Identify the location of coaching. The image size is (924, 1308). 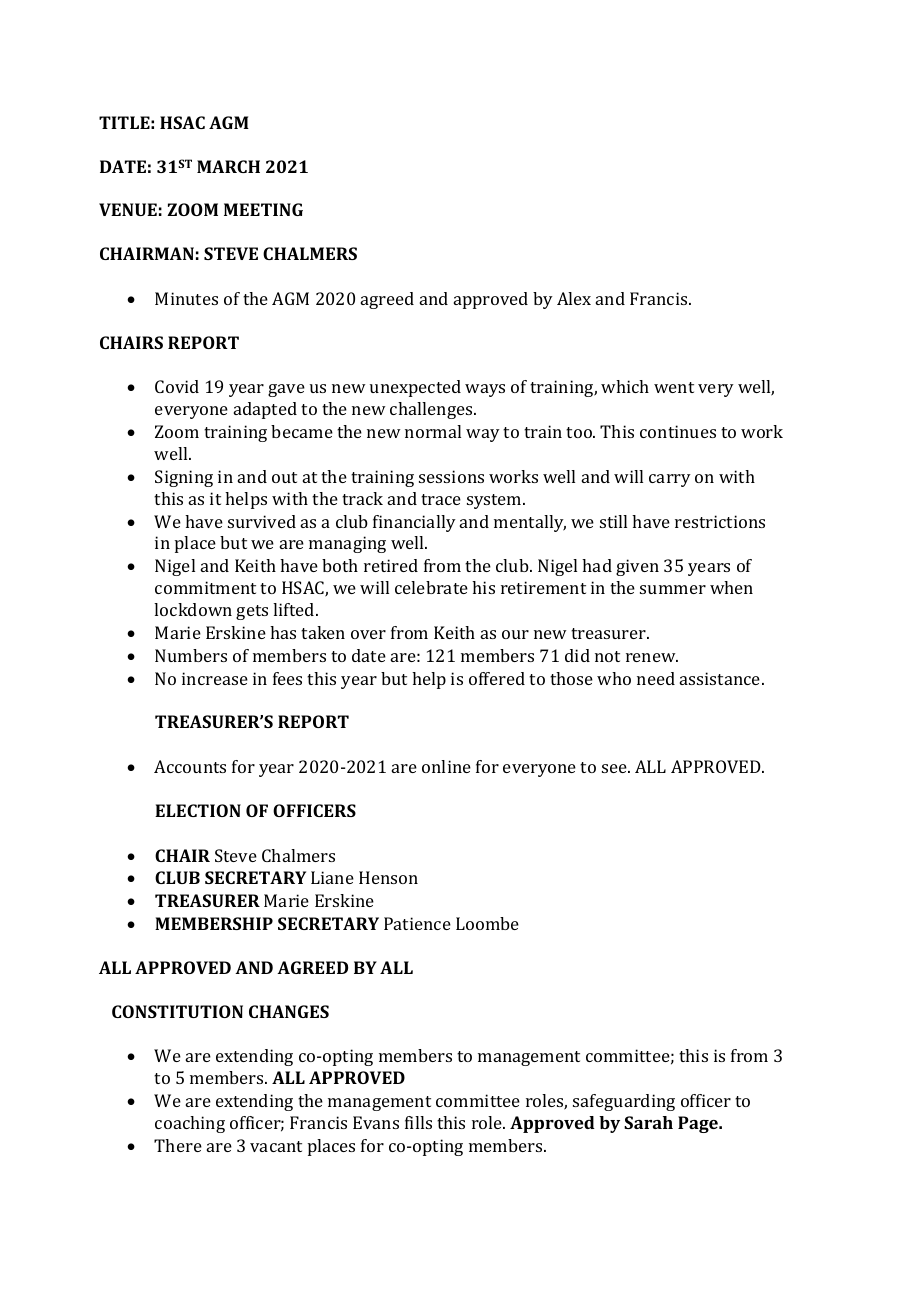
(190, 1124).
